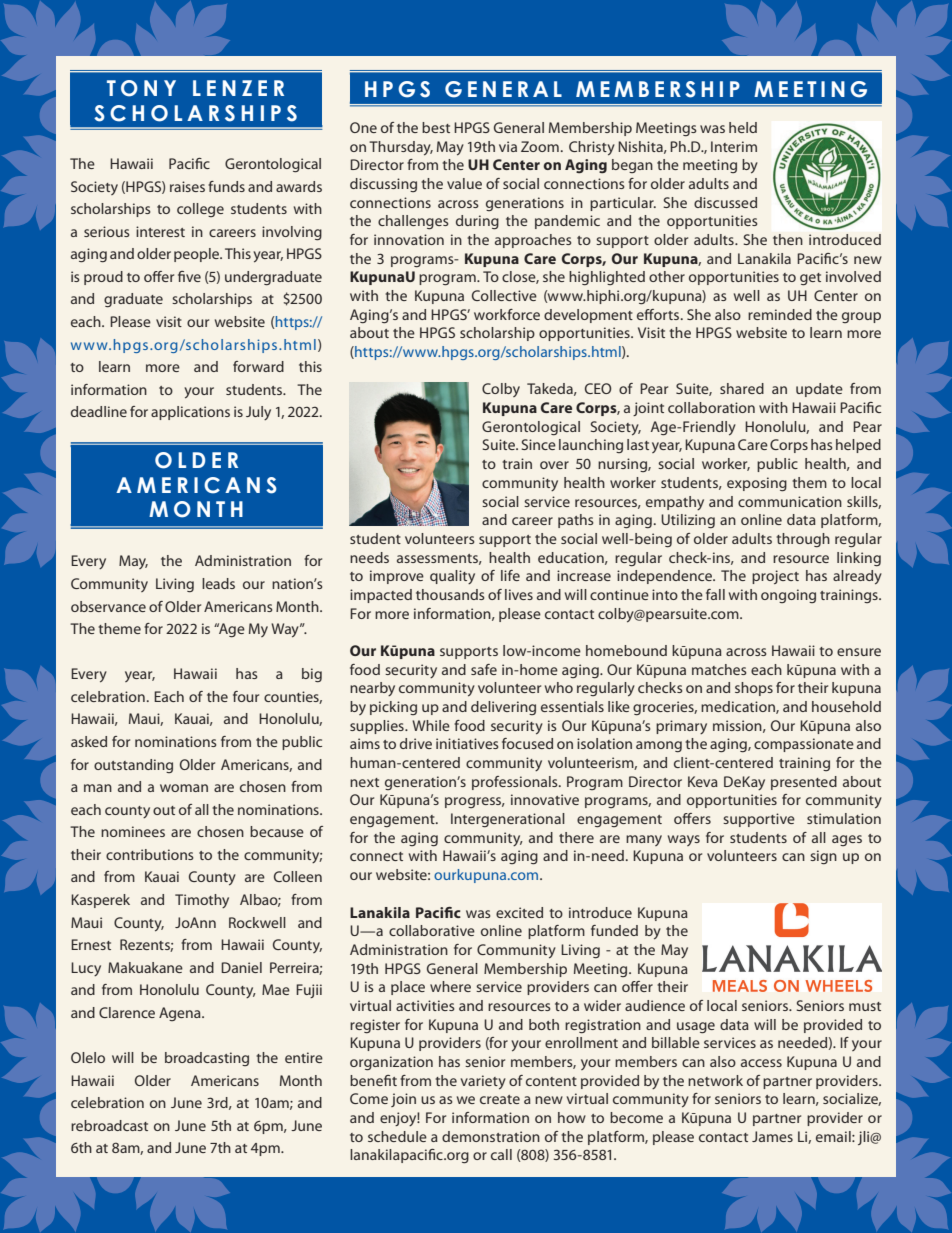 This screenshot has width=952, height=1233. Describe the element at coordinates (187, 186) in the screenshot. I see `raises` at that location.
